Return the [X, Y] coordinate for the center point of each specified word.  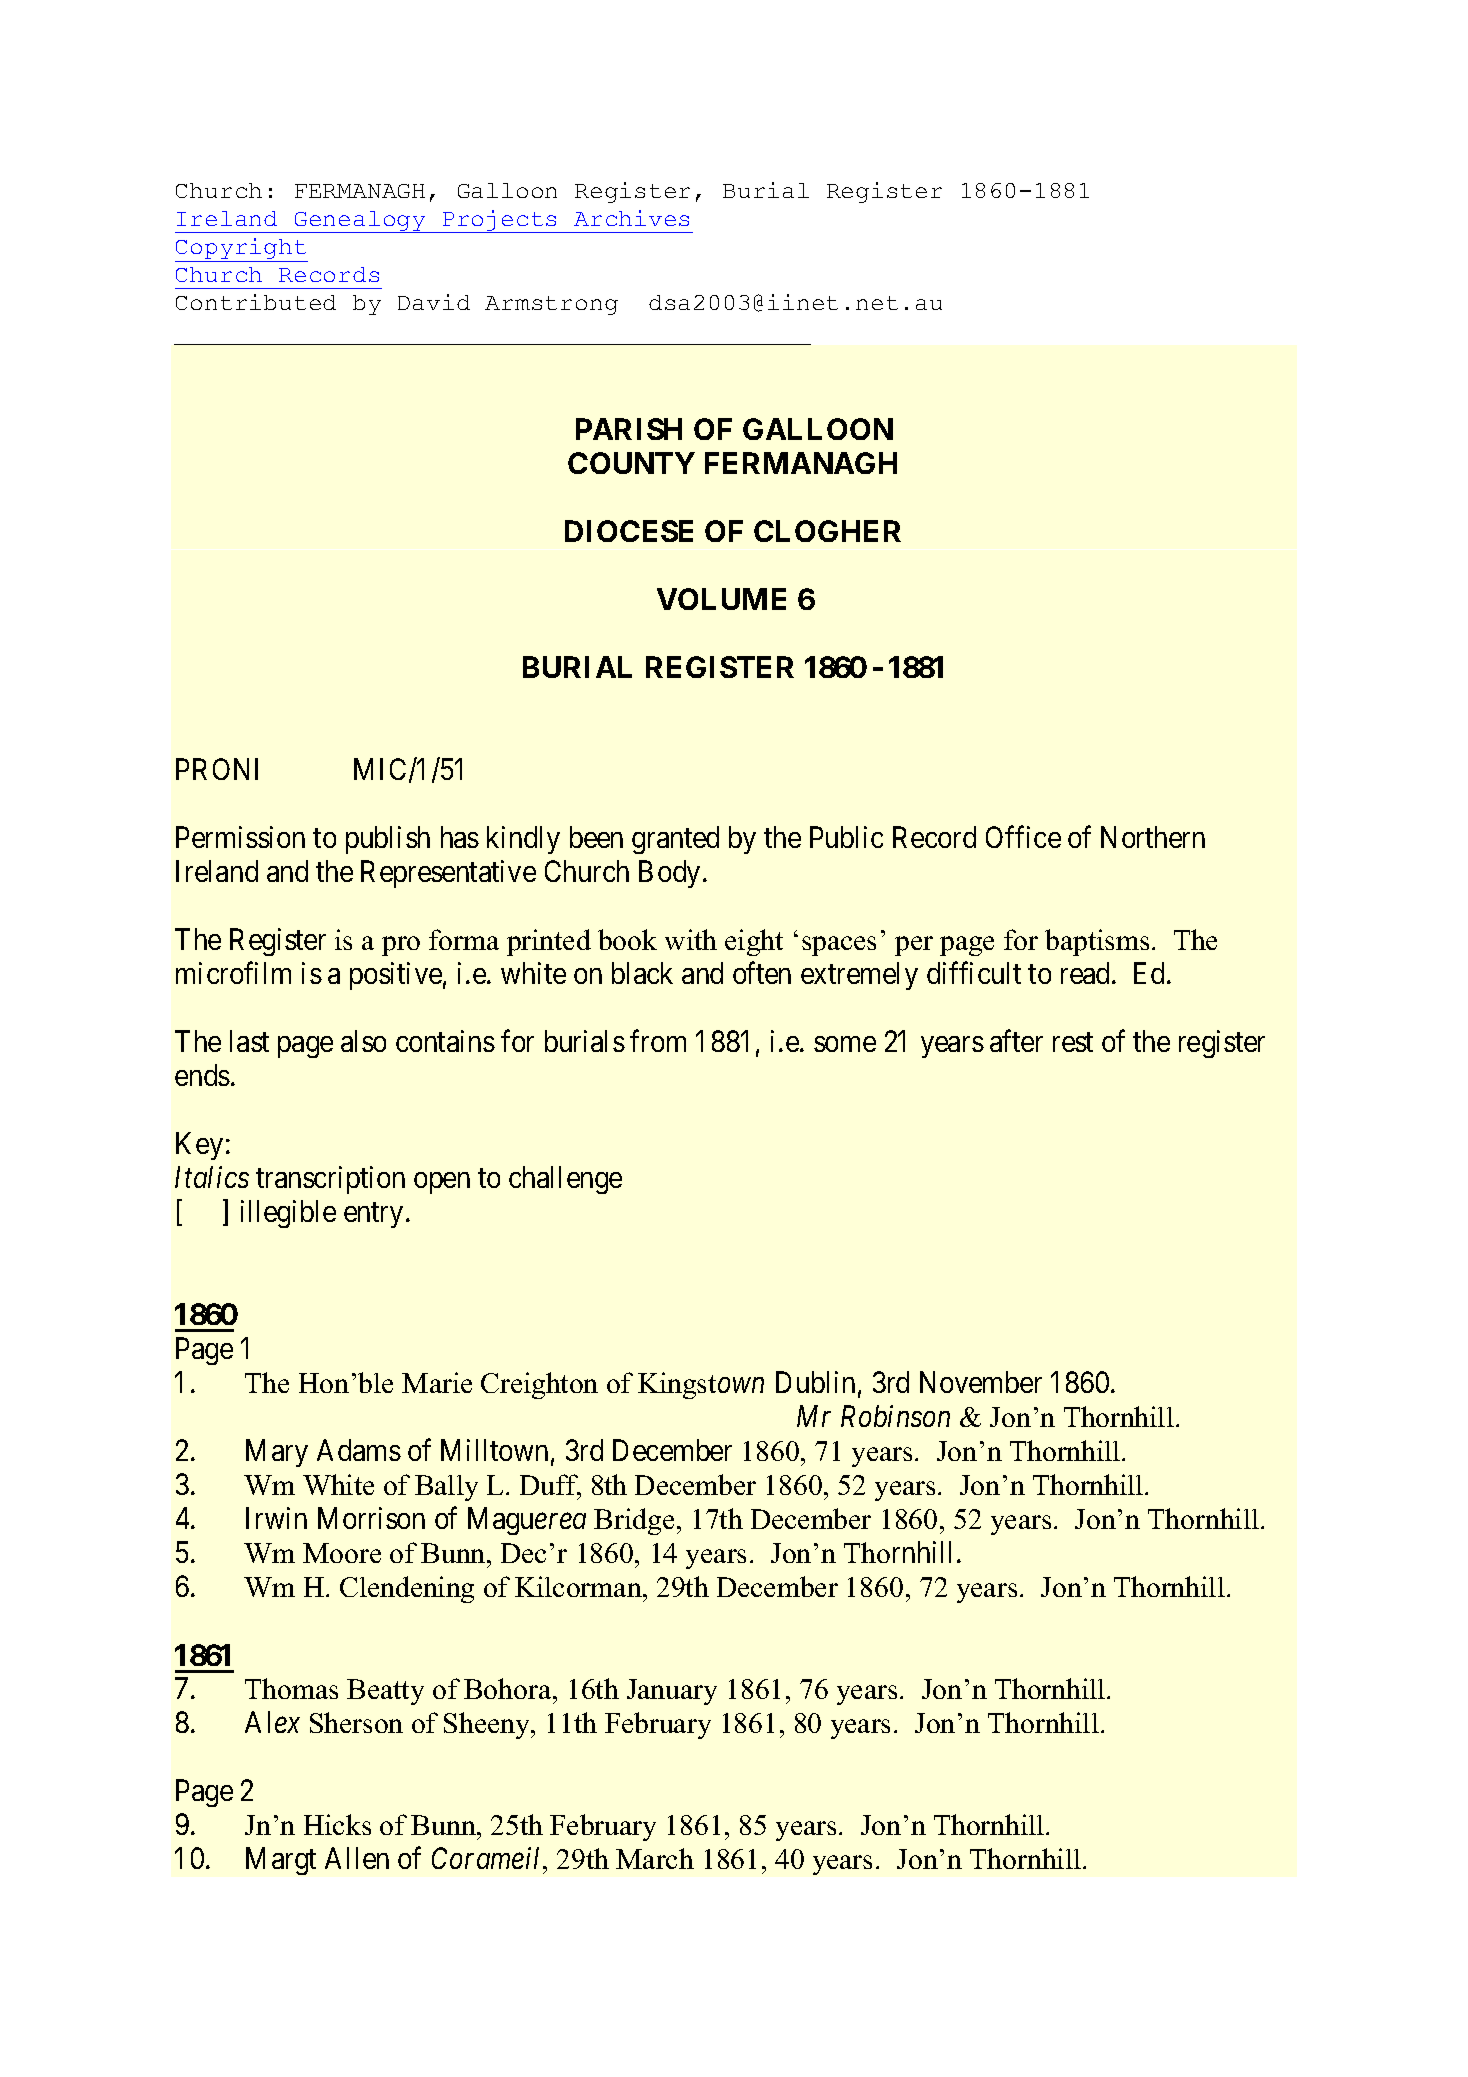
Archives [631, 218]
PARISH [629, 429]
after [1016, 1041]
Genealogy [360, 222]
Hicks [337, 1824]
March [655, 1858]
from [658, 1041]
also [363, 1041]
